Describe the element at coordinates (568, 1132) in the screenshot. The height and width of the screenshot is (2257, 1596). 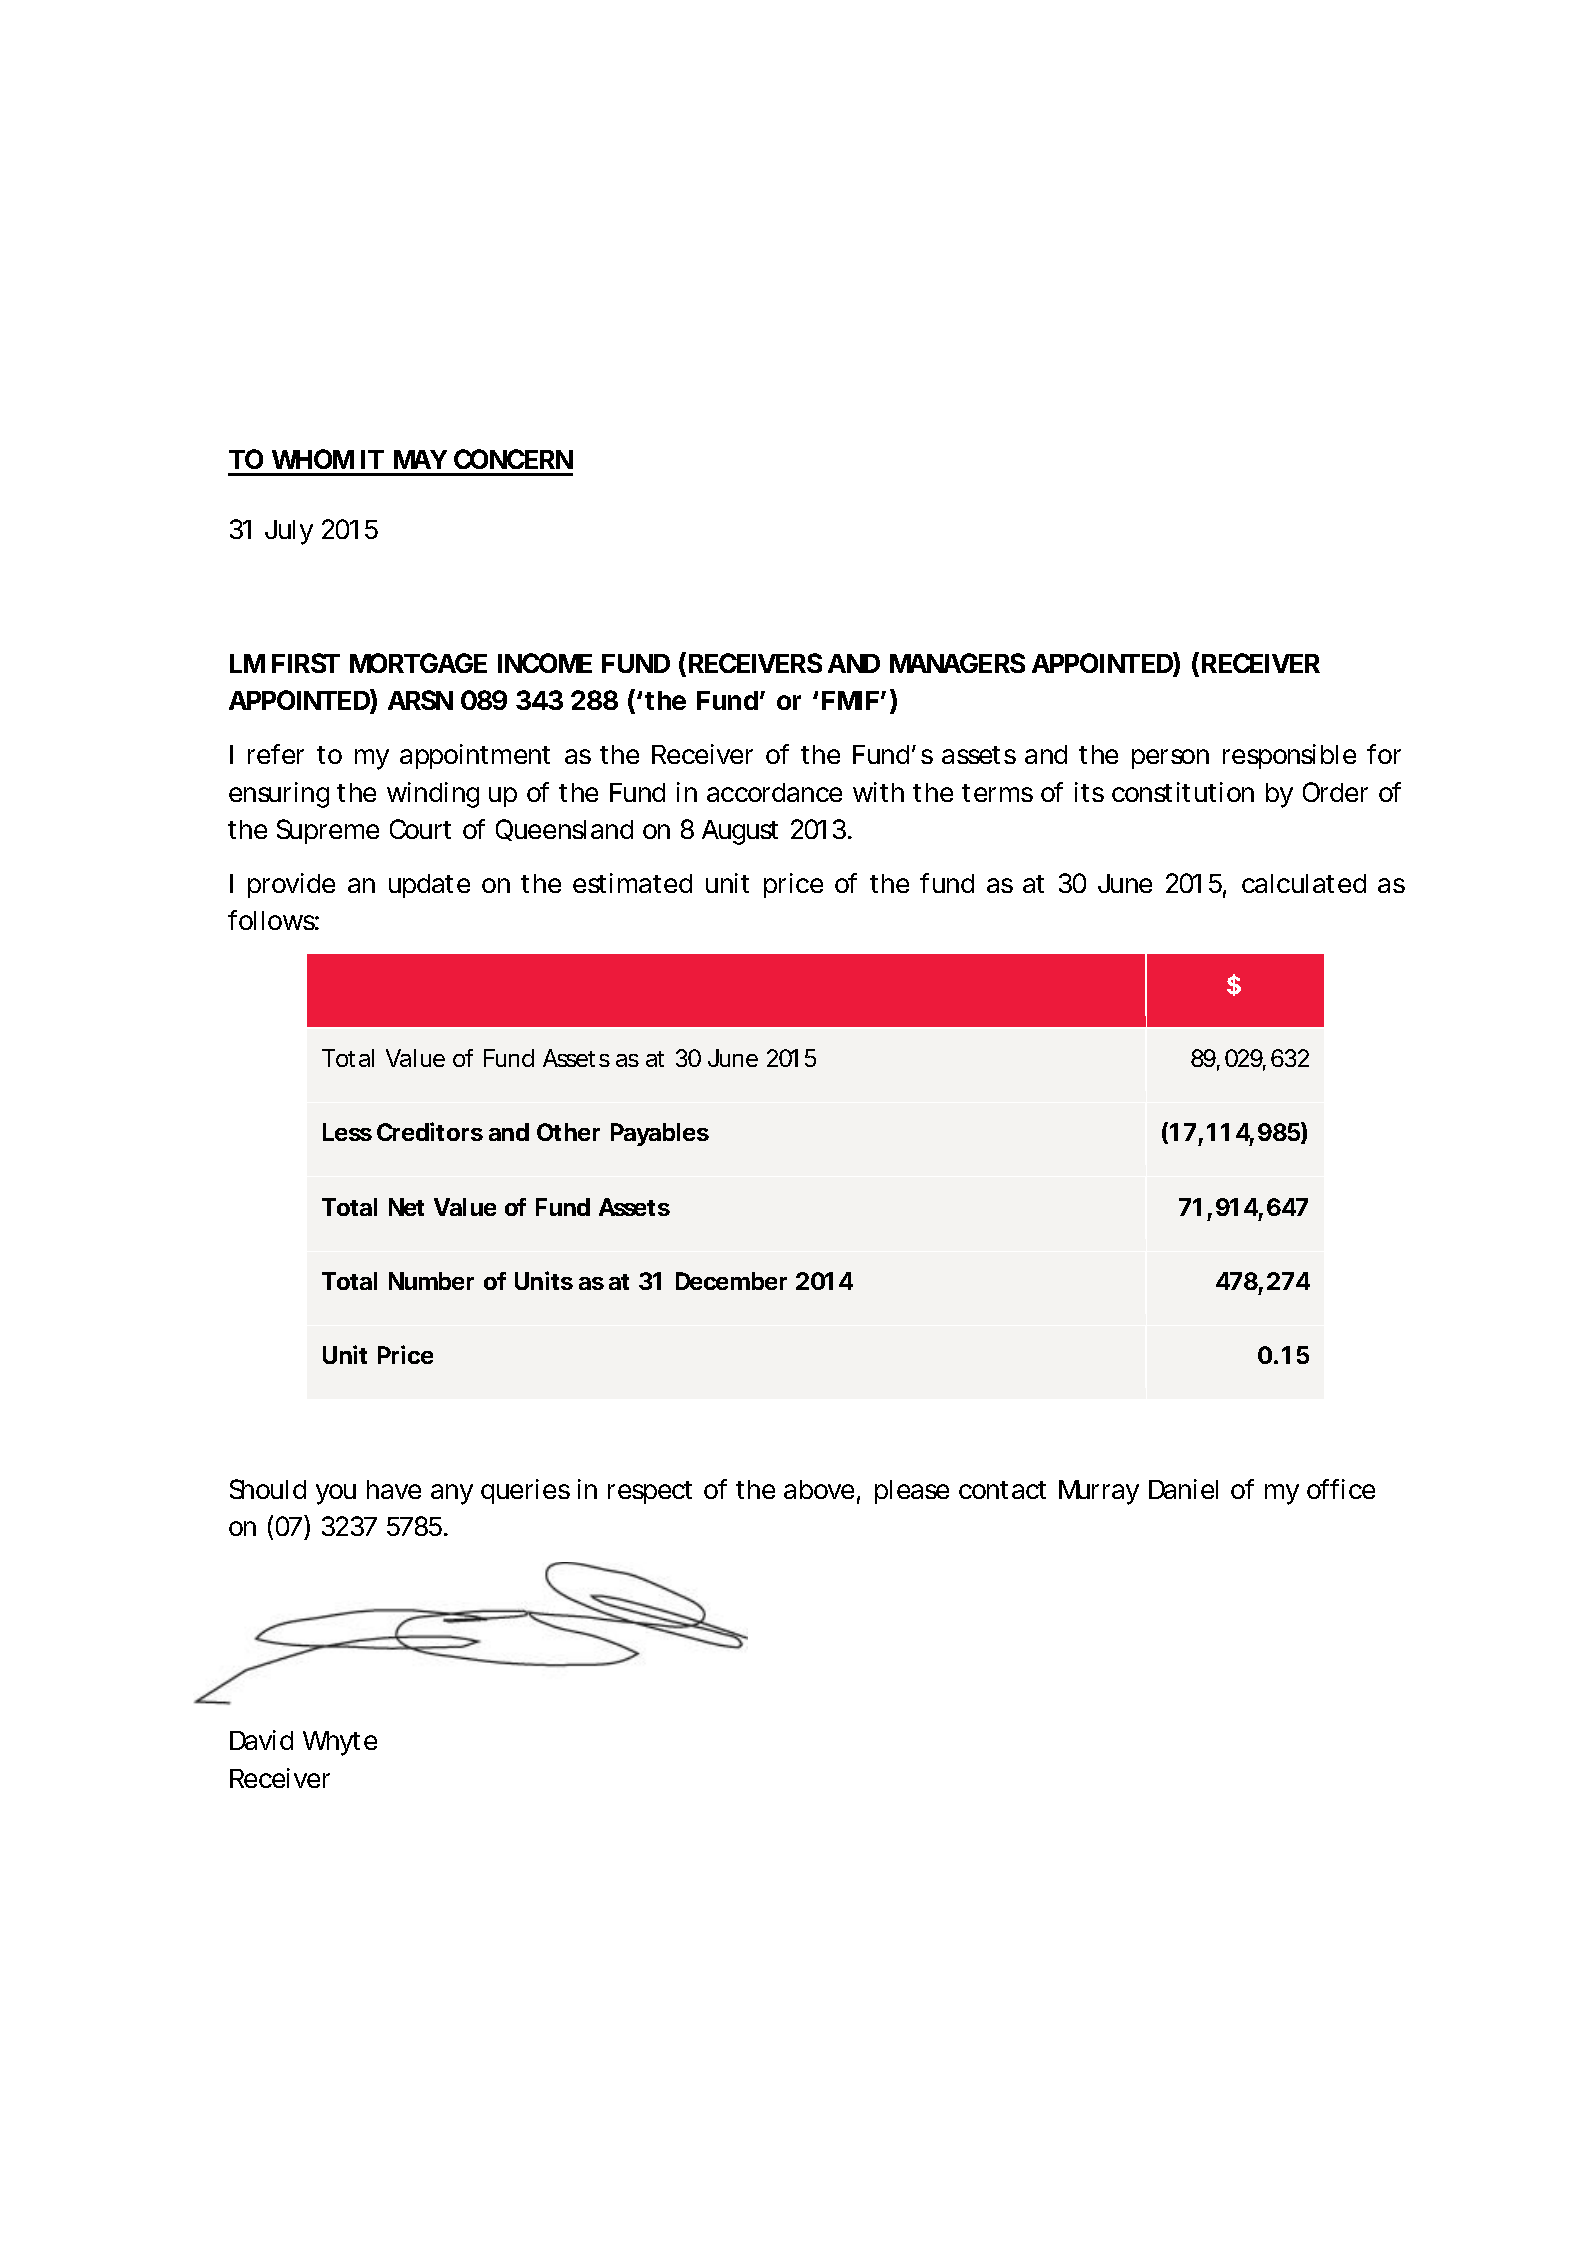
I see `Other` at that location.
